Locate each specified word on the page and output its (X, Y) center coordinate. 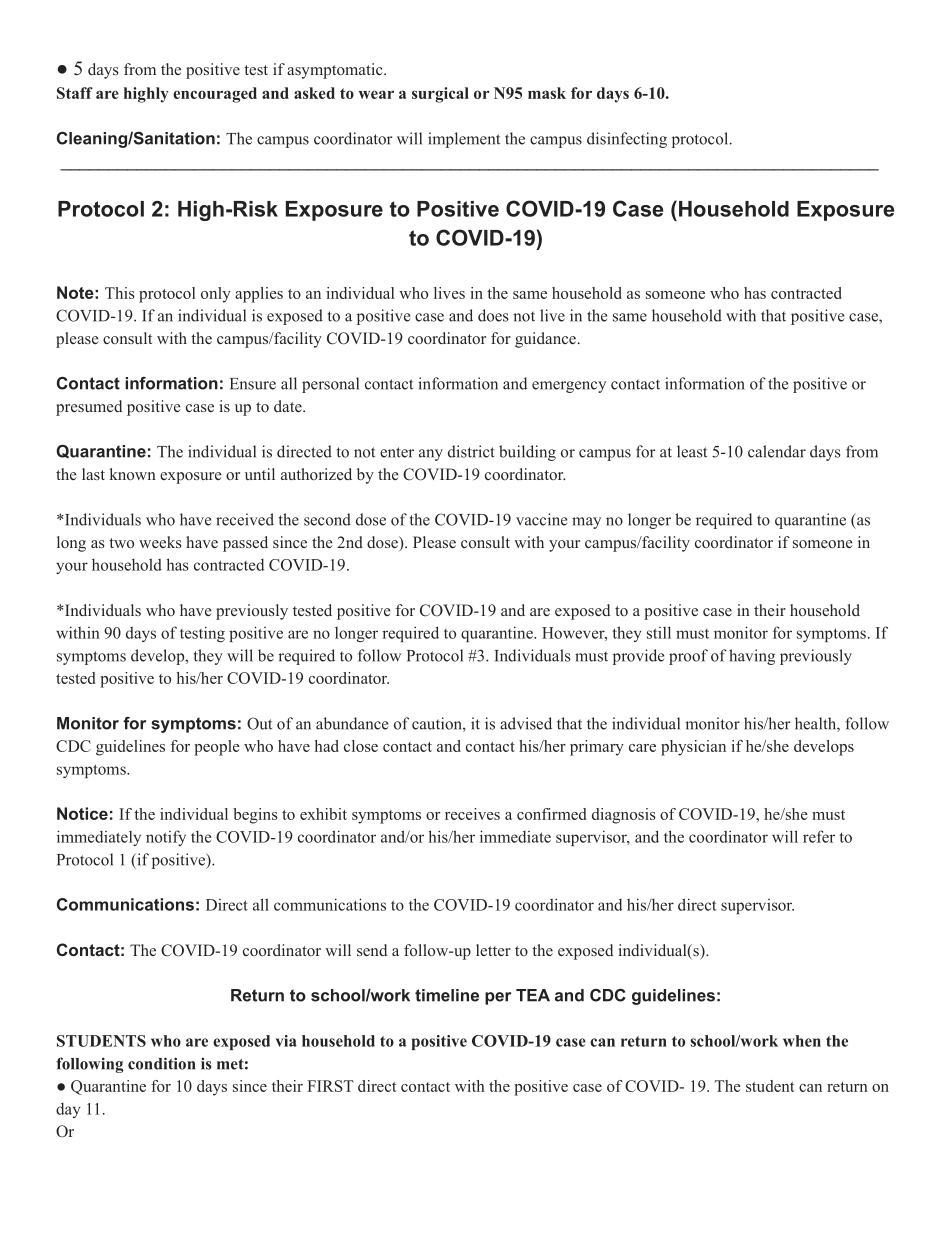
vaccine (541, 519)
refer (819, 836)
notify (166, 838)
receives (472, 814)
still (659, 632)
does (493, 315)
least (692, 451)
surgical (440, 95)
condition (161, 1063)
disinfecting (627, 140)
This (120, 293)
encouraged (215, 95)
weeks (160, 542)
